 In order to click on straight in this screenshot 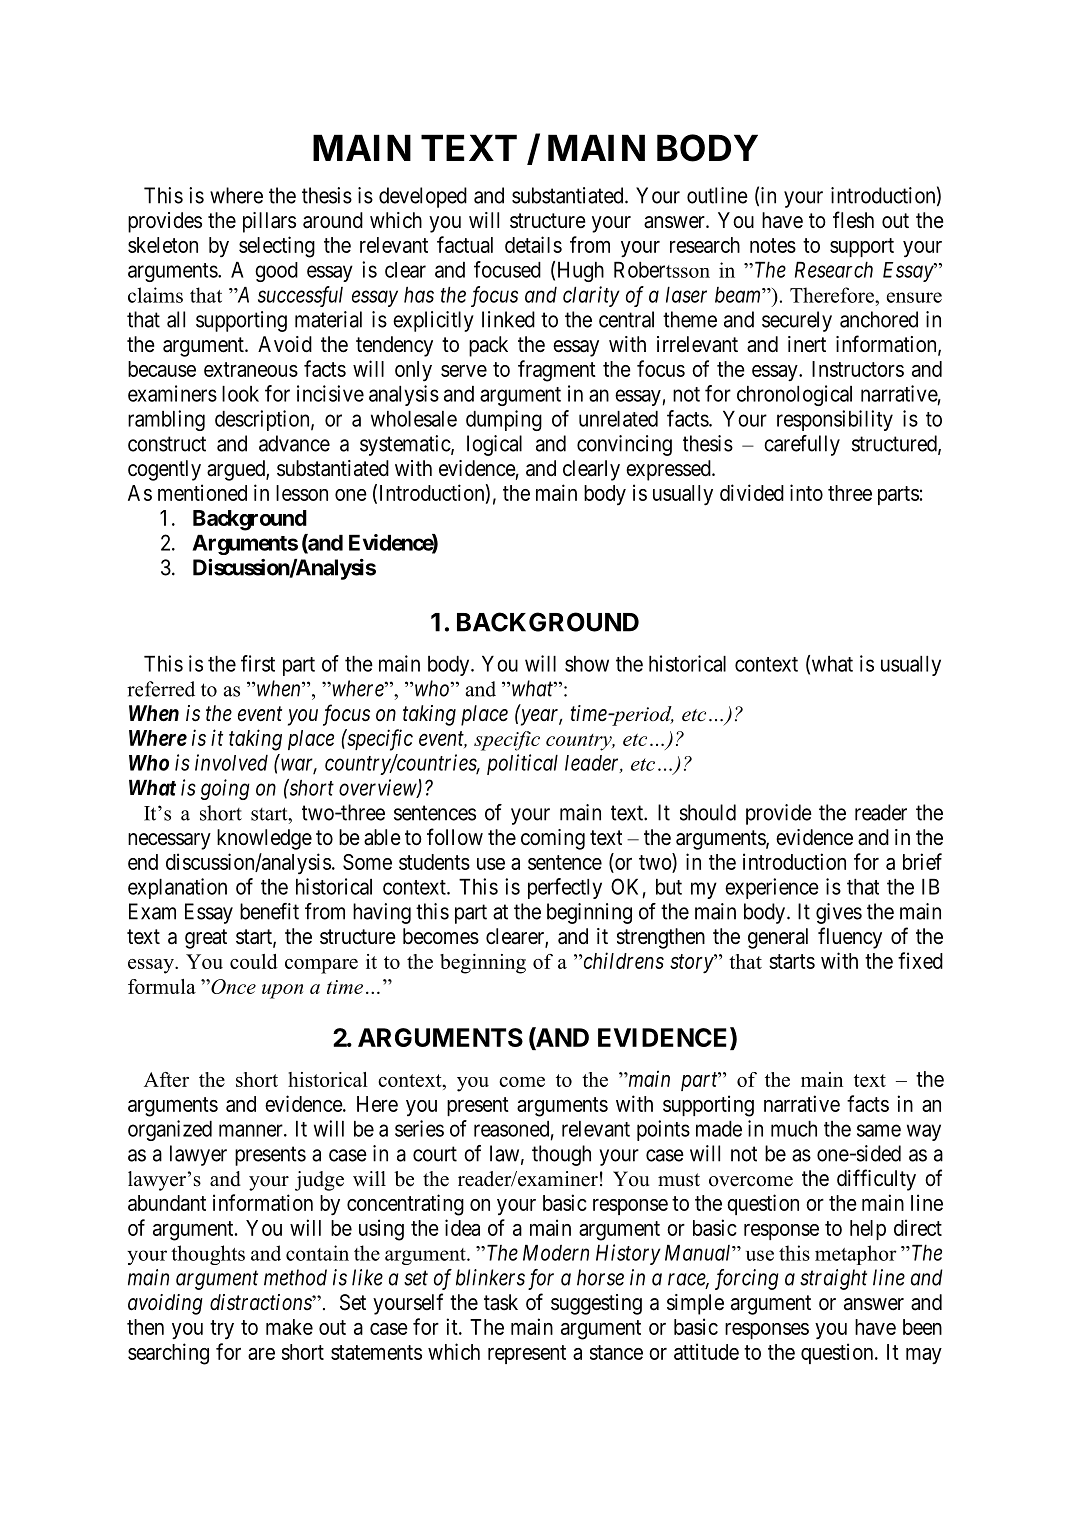, I will do `click(833, 1279)`.
